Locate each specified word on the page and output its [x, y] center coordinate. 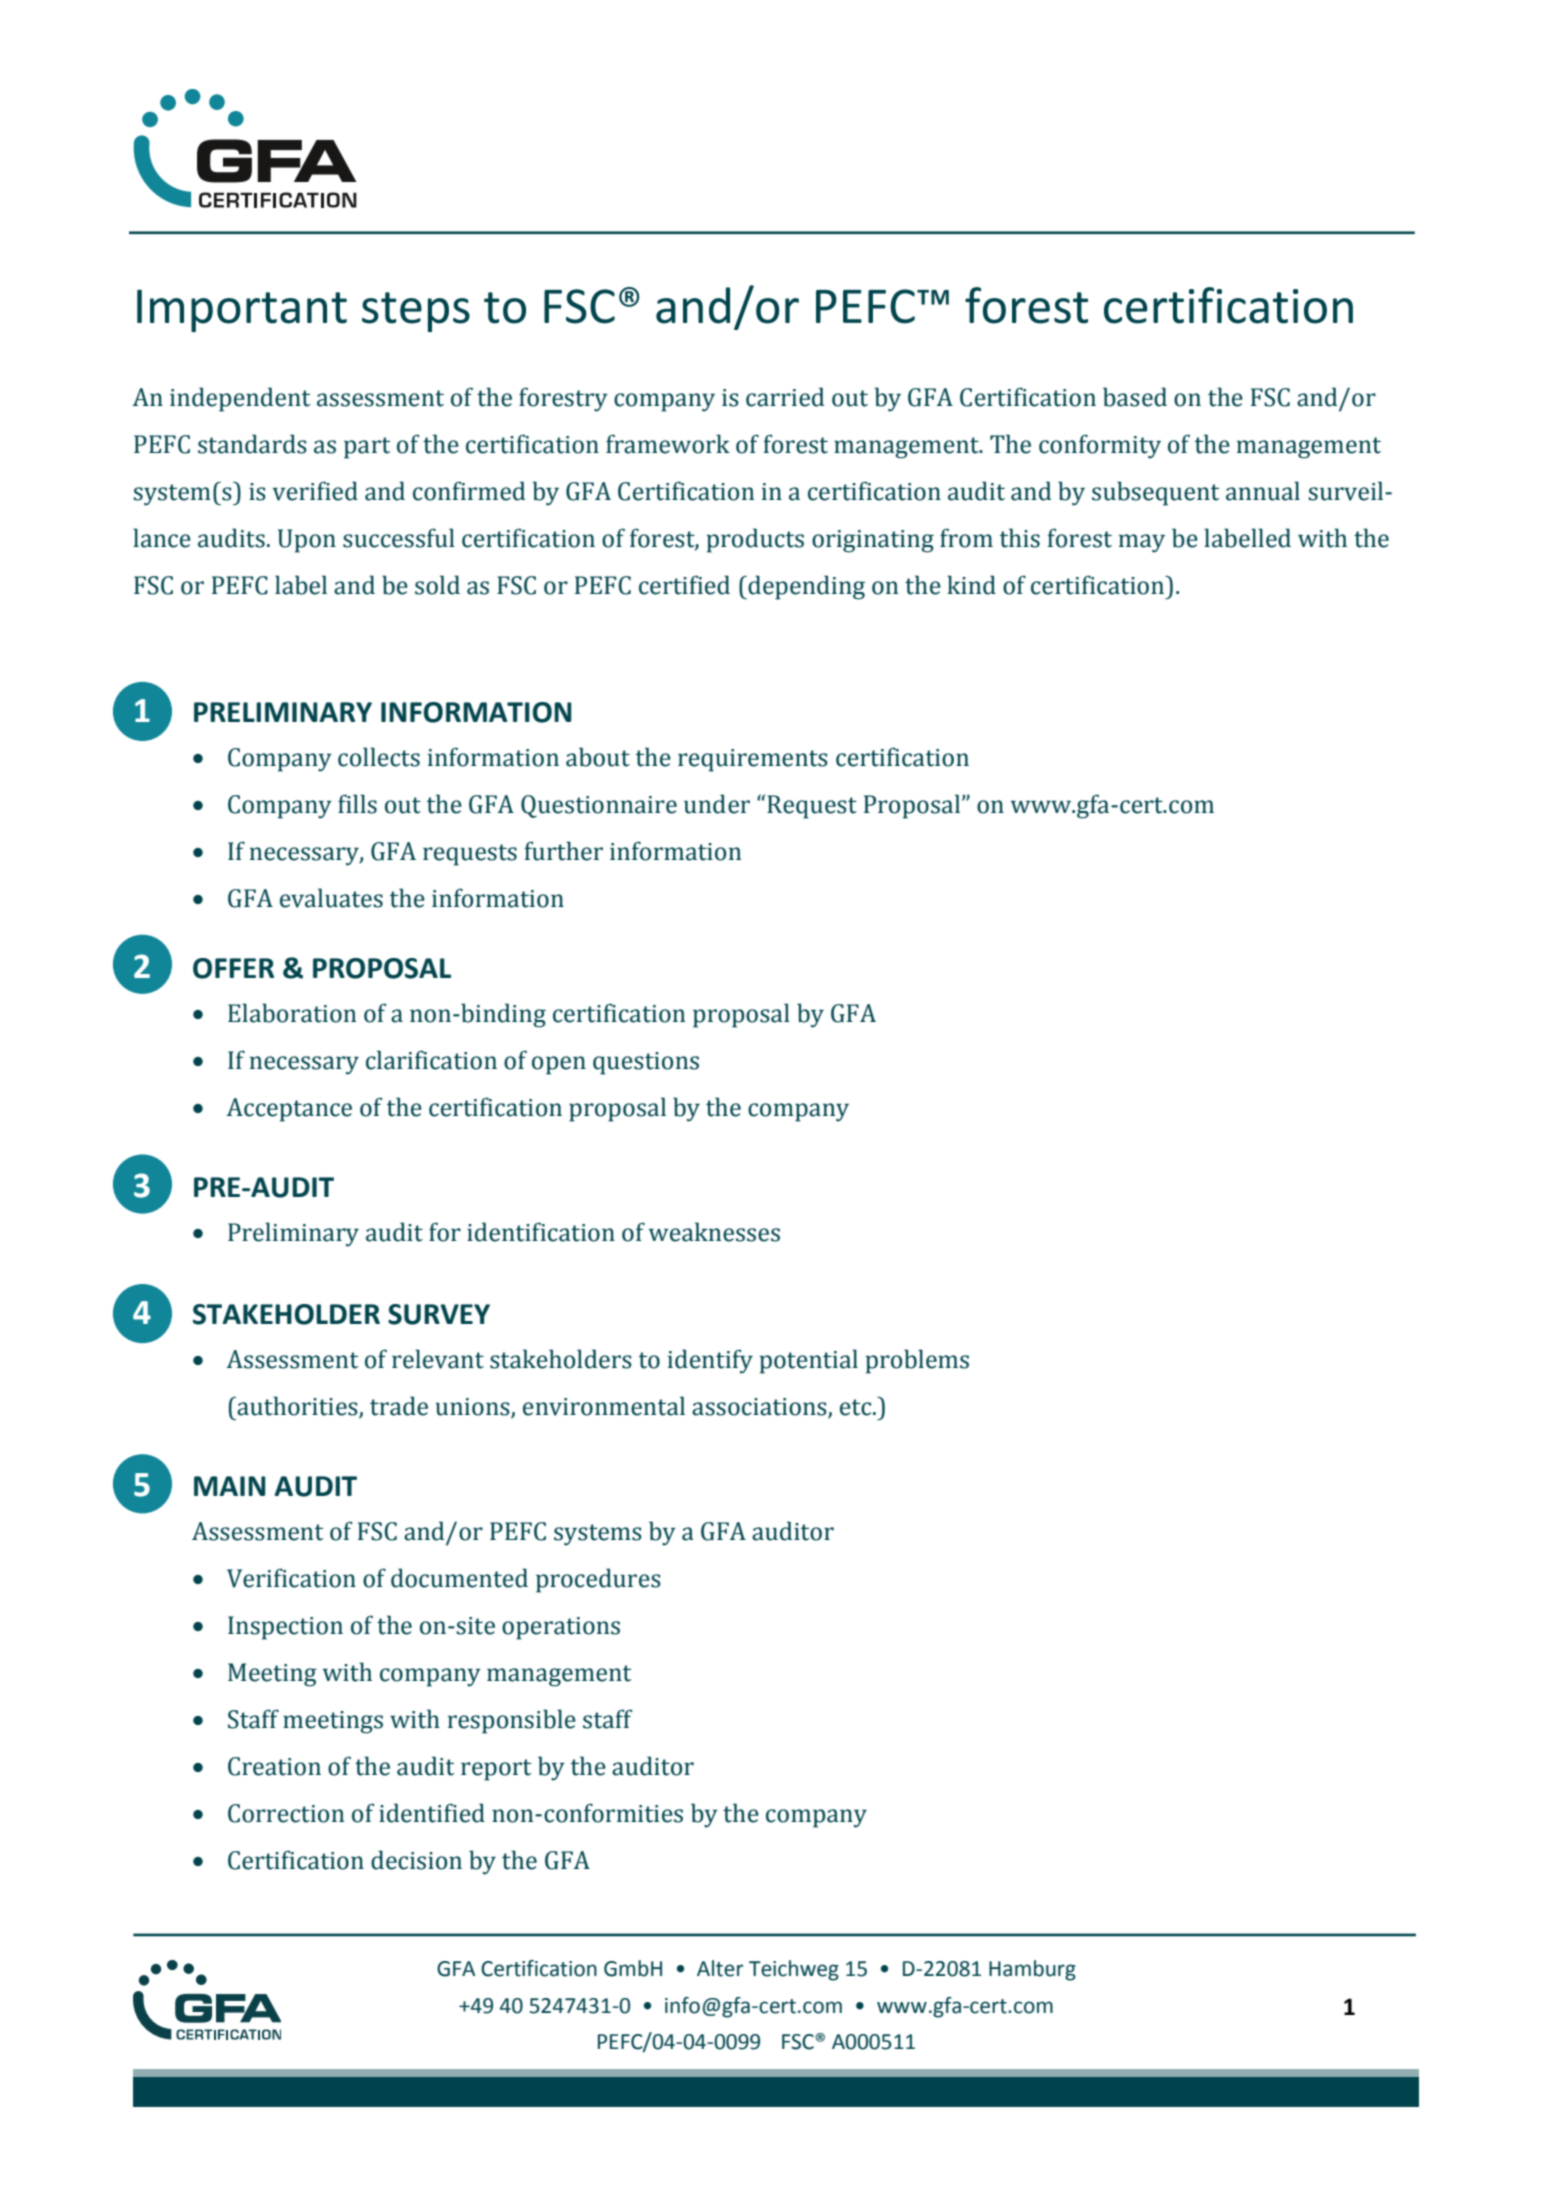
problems [917, 1361]
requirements [753, 760]
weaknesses [714, 1232]
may [1142, 543]
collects [379, 757]
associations [760, 1408]
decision [416, 1860]
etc [857, 1407]
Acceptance [289, 1110]
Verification [291, 1578]
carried [785, 397]
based [1135, 397]
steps [416, 312]
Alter [720, 1968]
